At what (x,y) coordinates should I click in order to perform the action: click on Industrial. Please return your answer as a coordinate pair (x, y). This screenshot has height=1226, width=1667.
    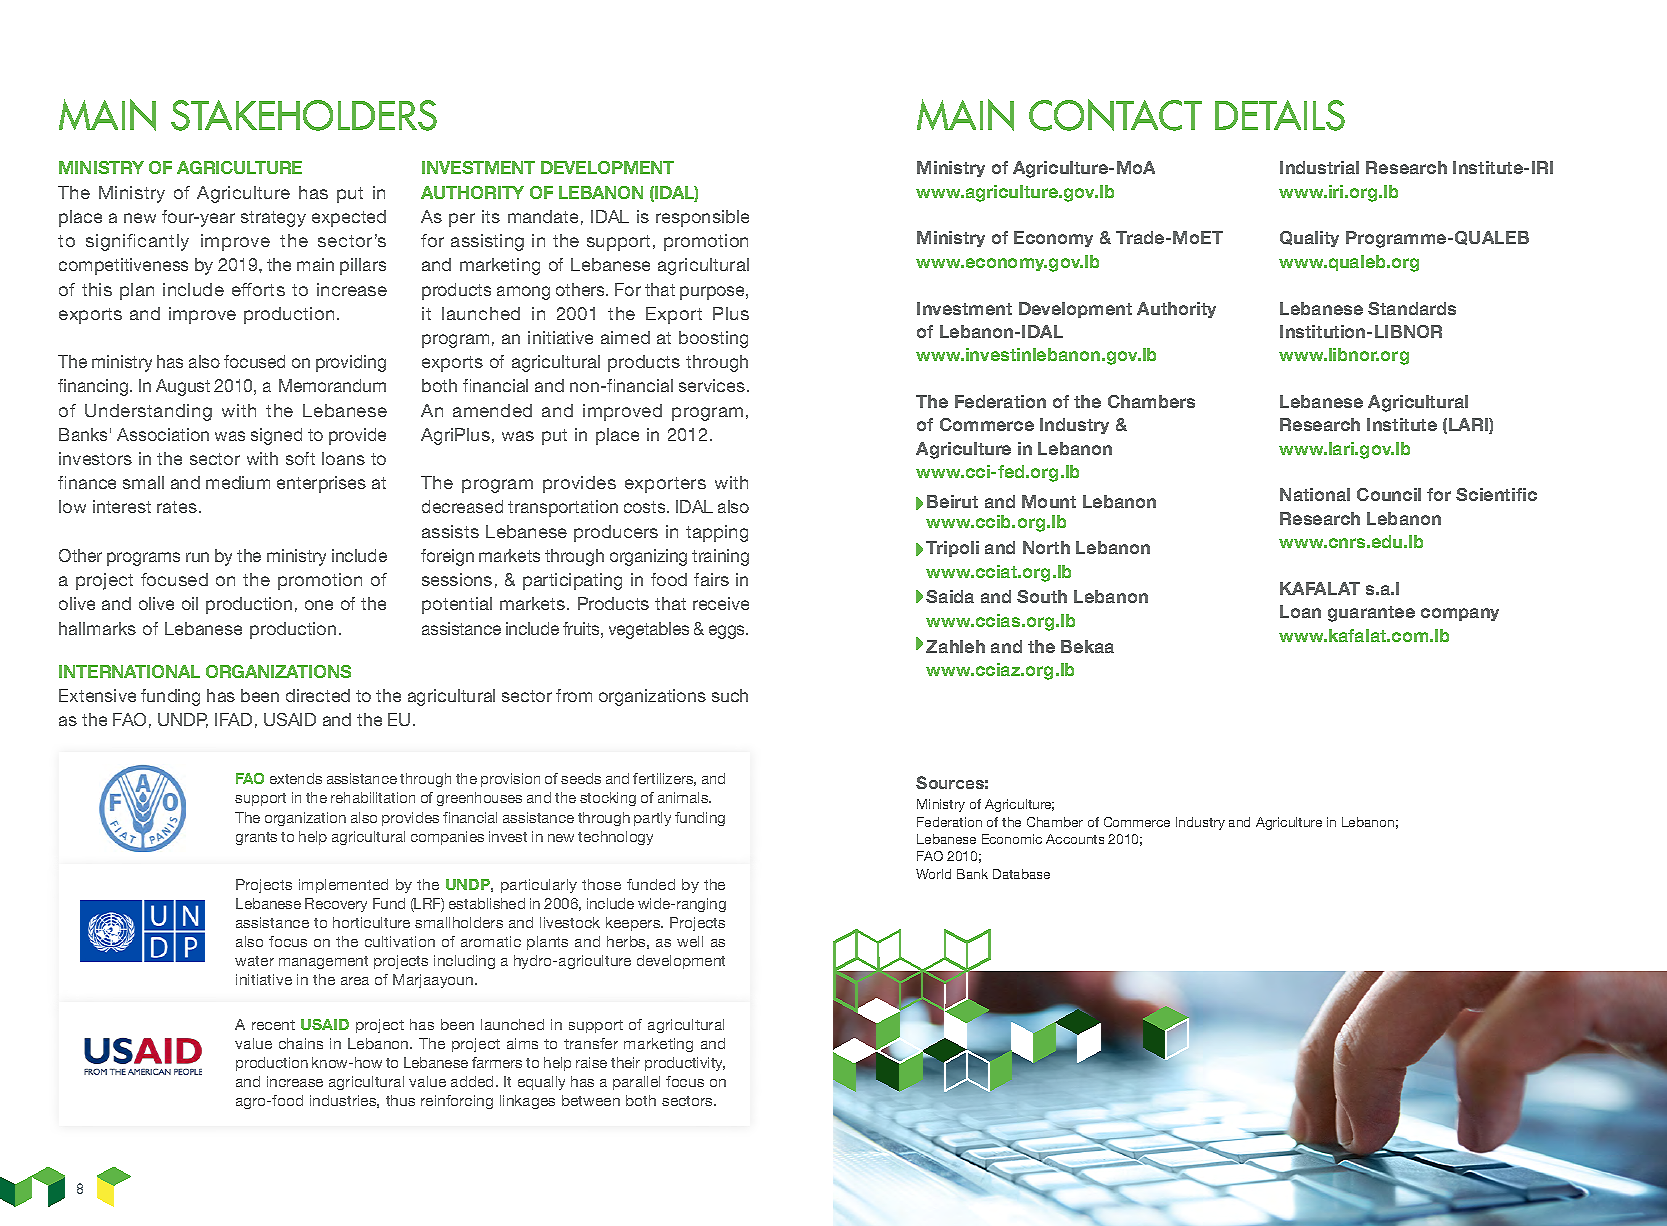
    Looking at the image, I should click on (1319, 167).
